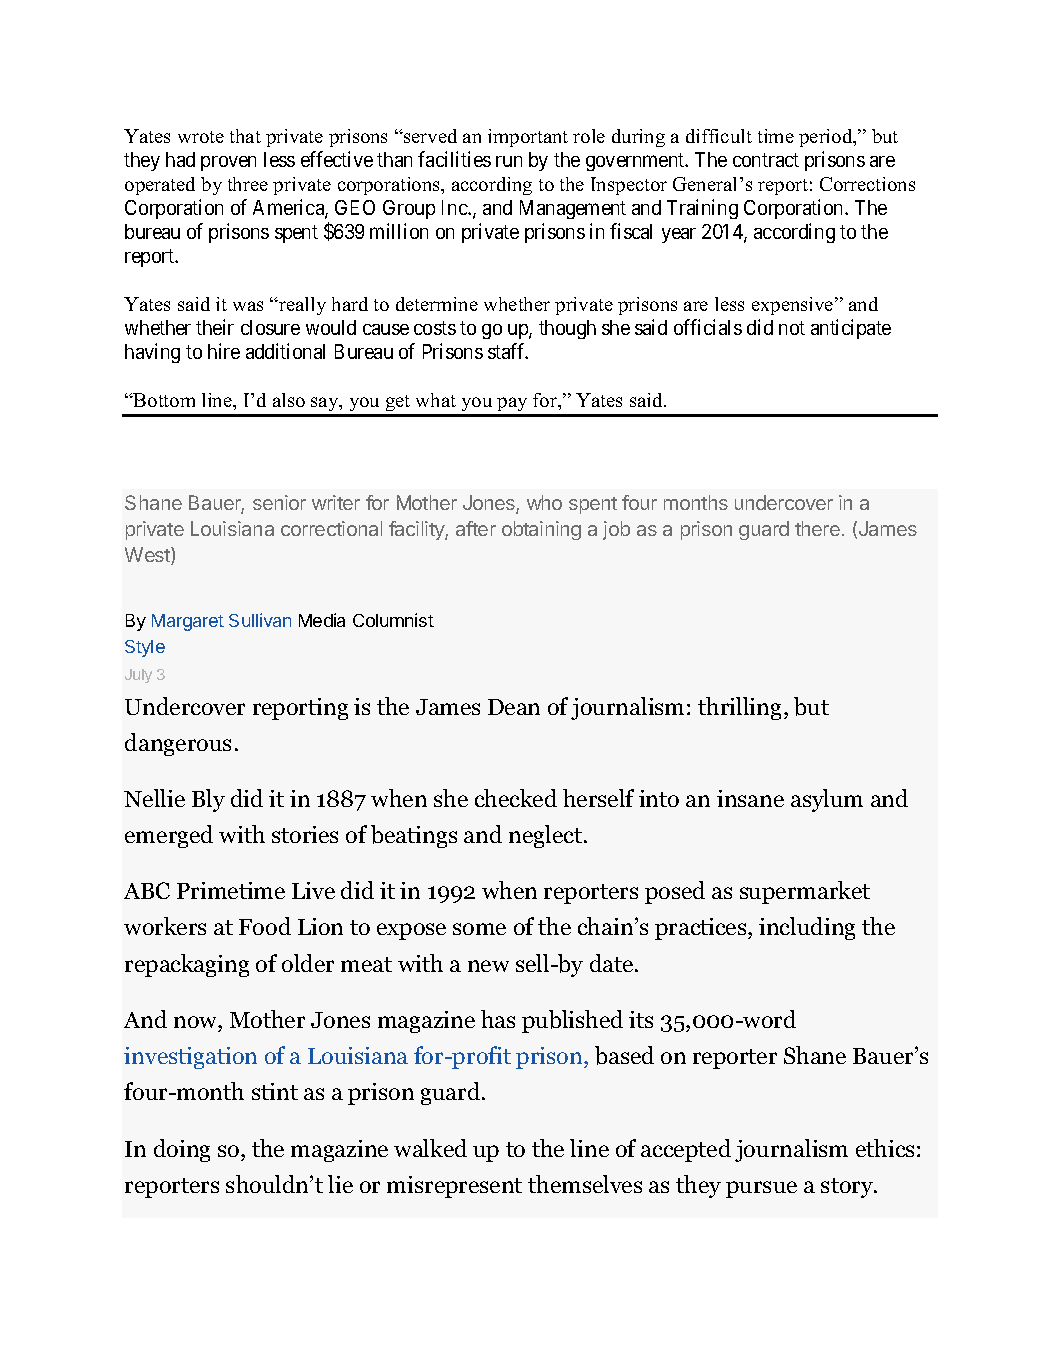 Image resolution: width=1060 pixels, height=1372 pixels. What do you see at coordinates (741, 708) in the screenshot?
I see `thrilling` at bounding box center [741, 708].
